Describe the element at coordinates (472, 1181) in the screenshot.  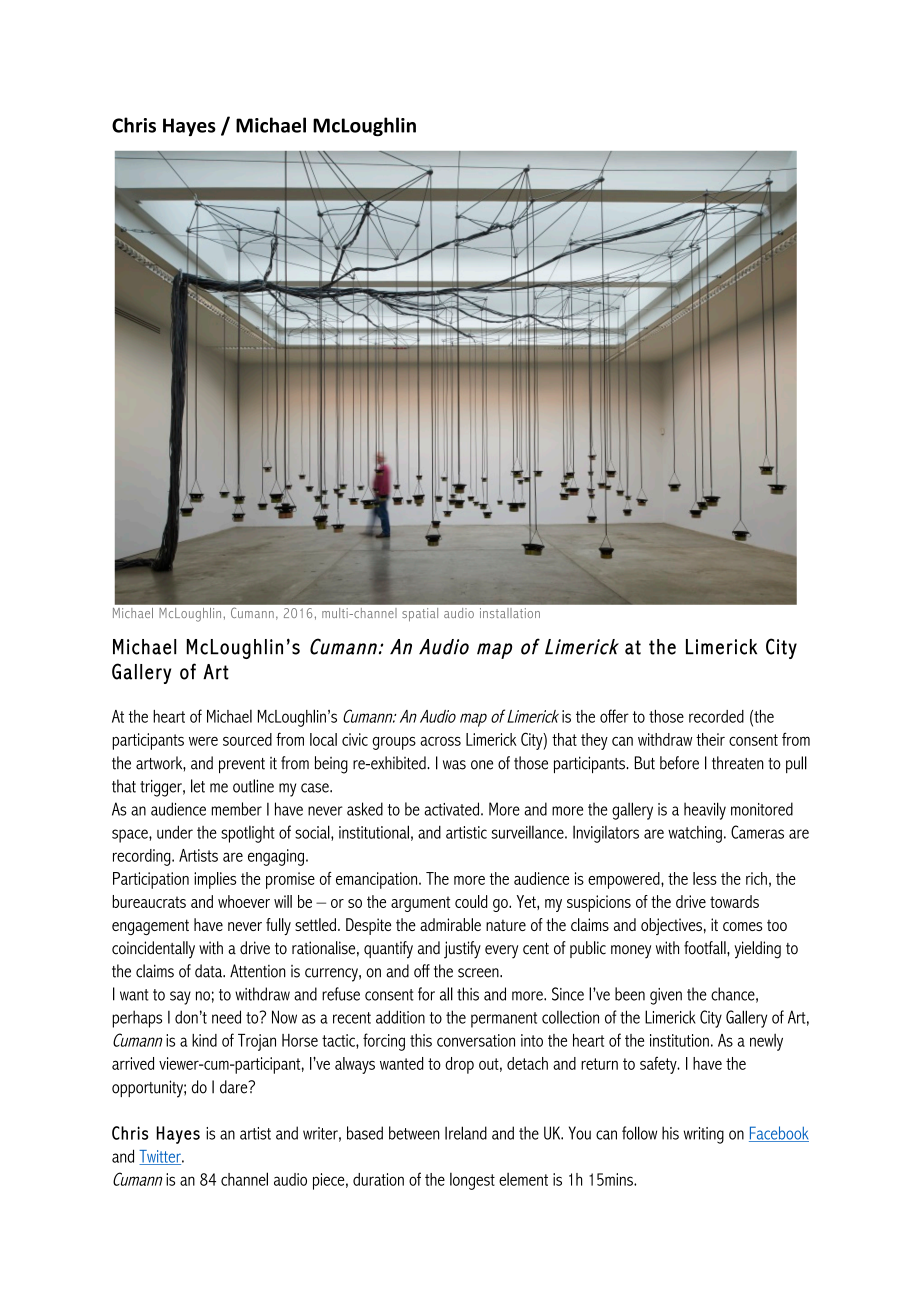
I see `longest` at that location.
